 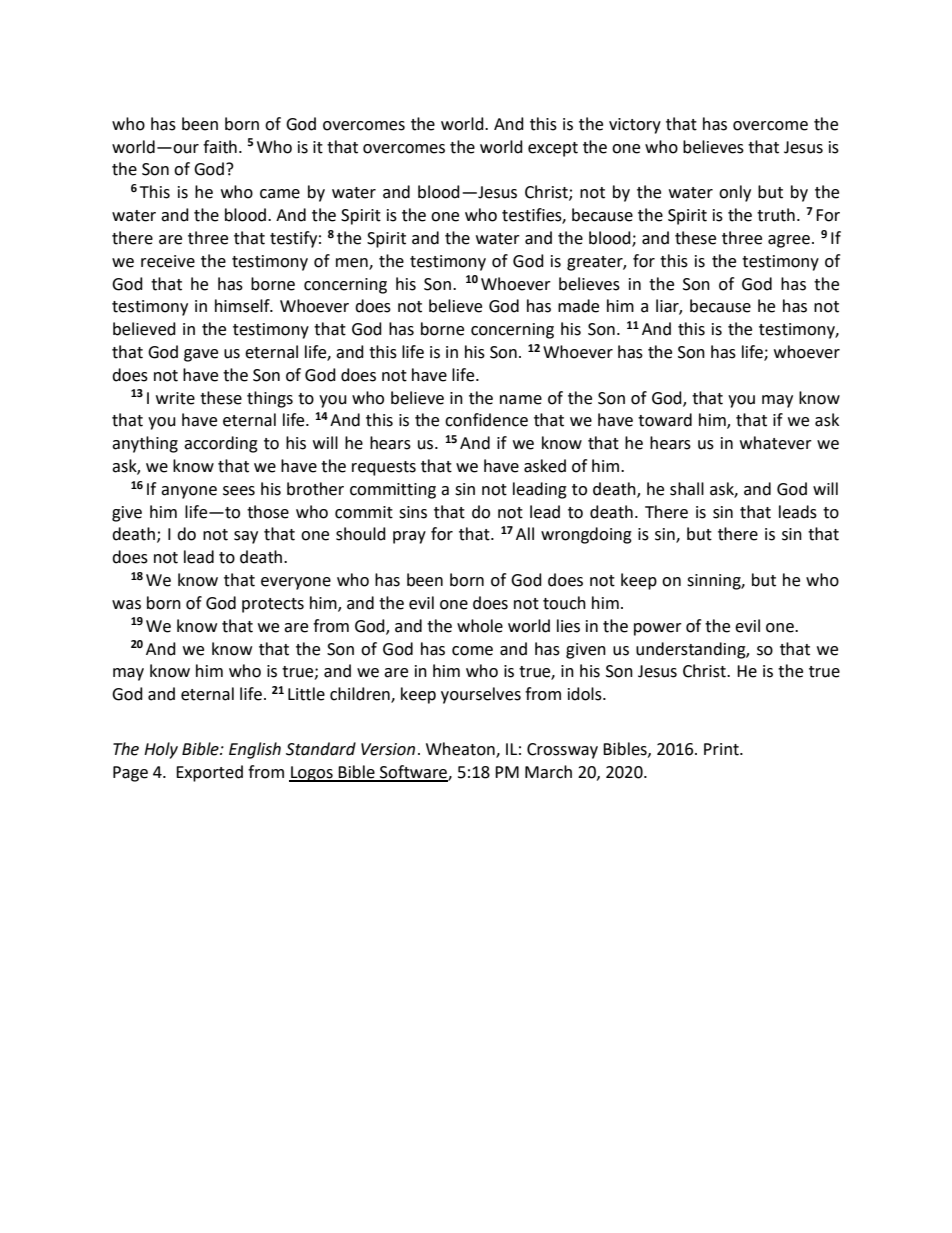 I want to click on Exported, so click(x=209, y=773).
